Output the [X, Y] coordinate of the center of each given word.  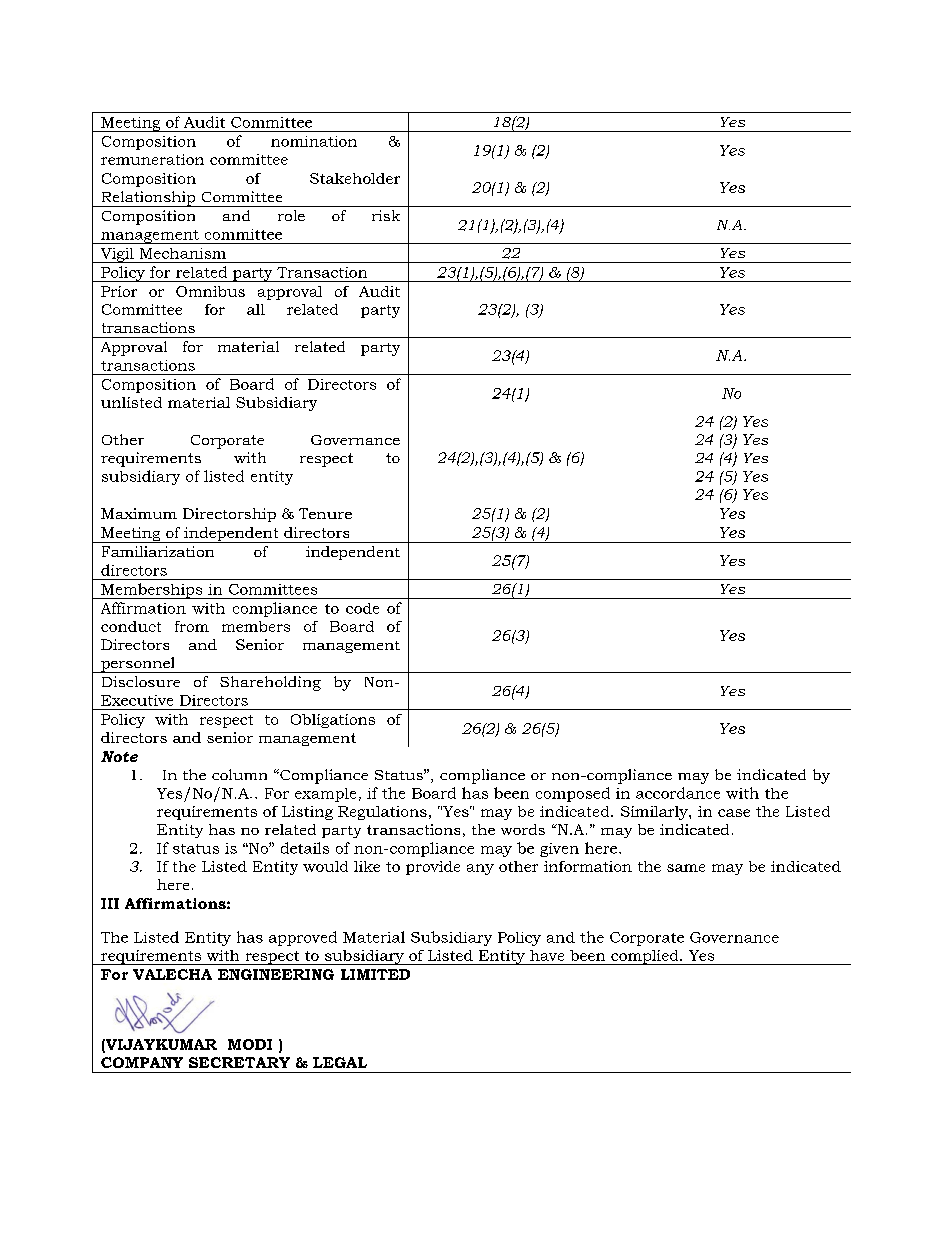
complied [645, 957]
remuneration [152, 159]
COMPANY [142, 1062]
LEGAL [340, 1062]
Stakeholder [355, 178]
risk [386, 215]
